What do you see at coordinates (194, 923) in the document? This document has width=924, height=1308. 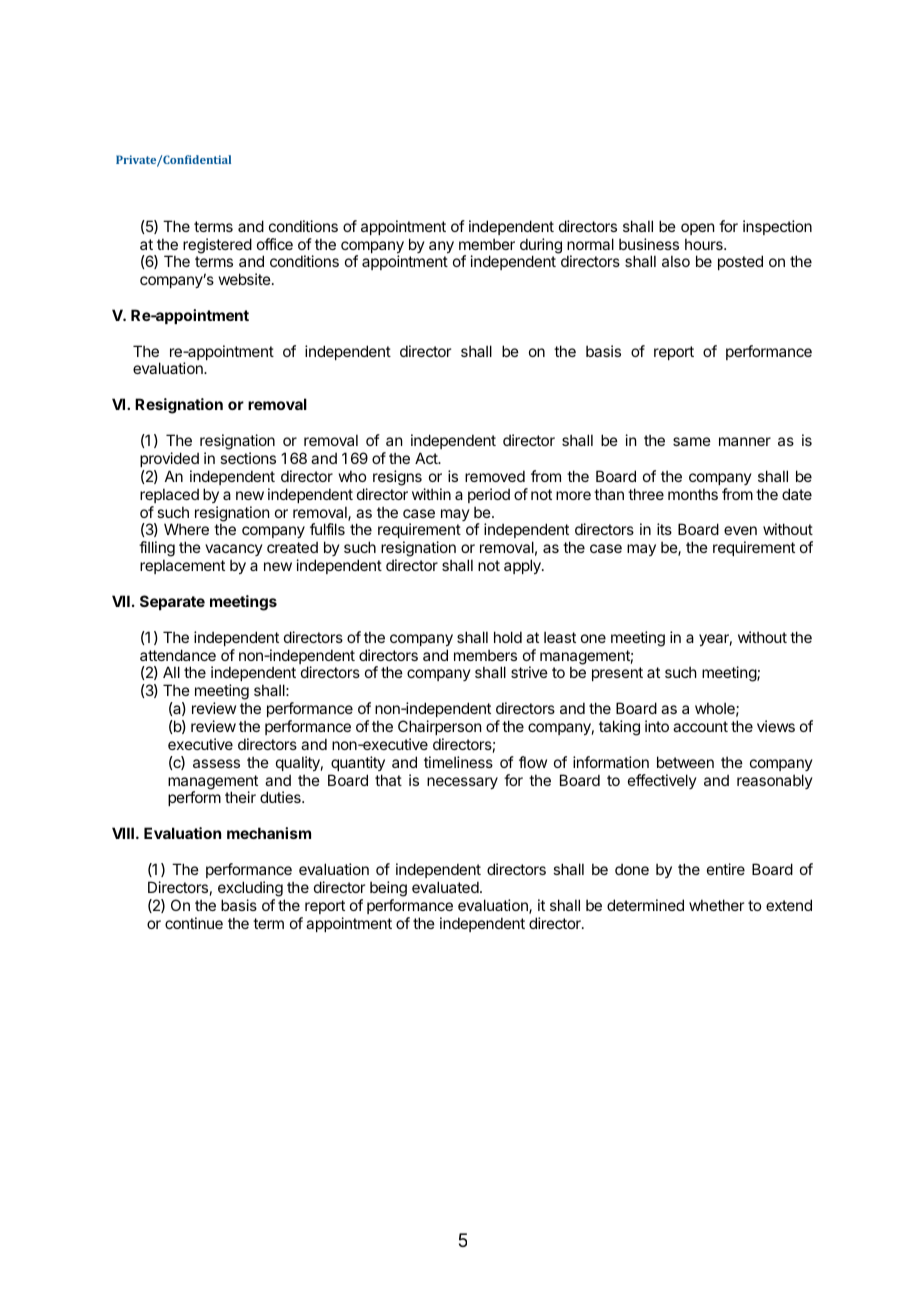 I see `continue` at bounding box center [194, 923].
